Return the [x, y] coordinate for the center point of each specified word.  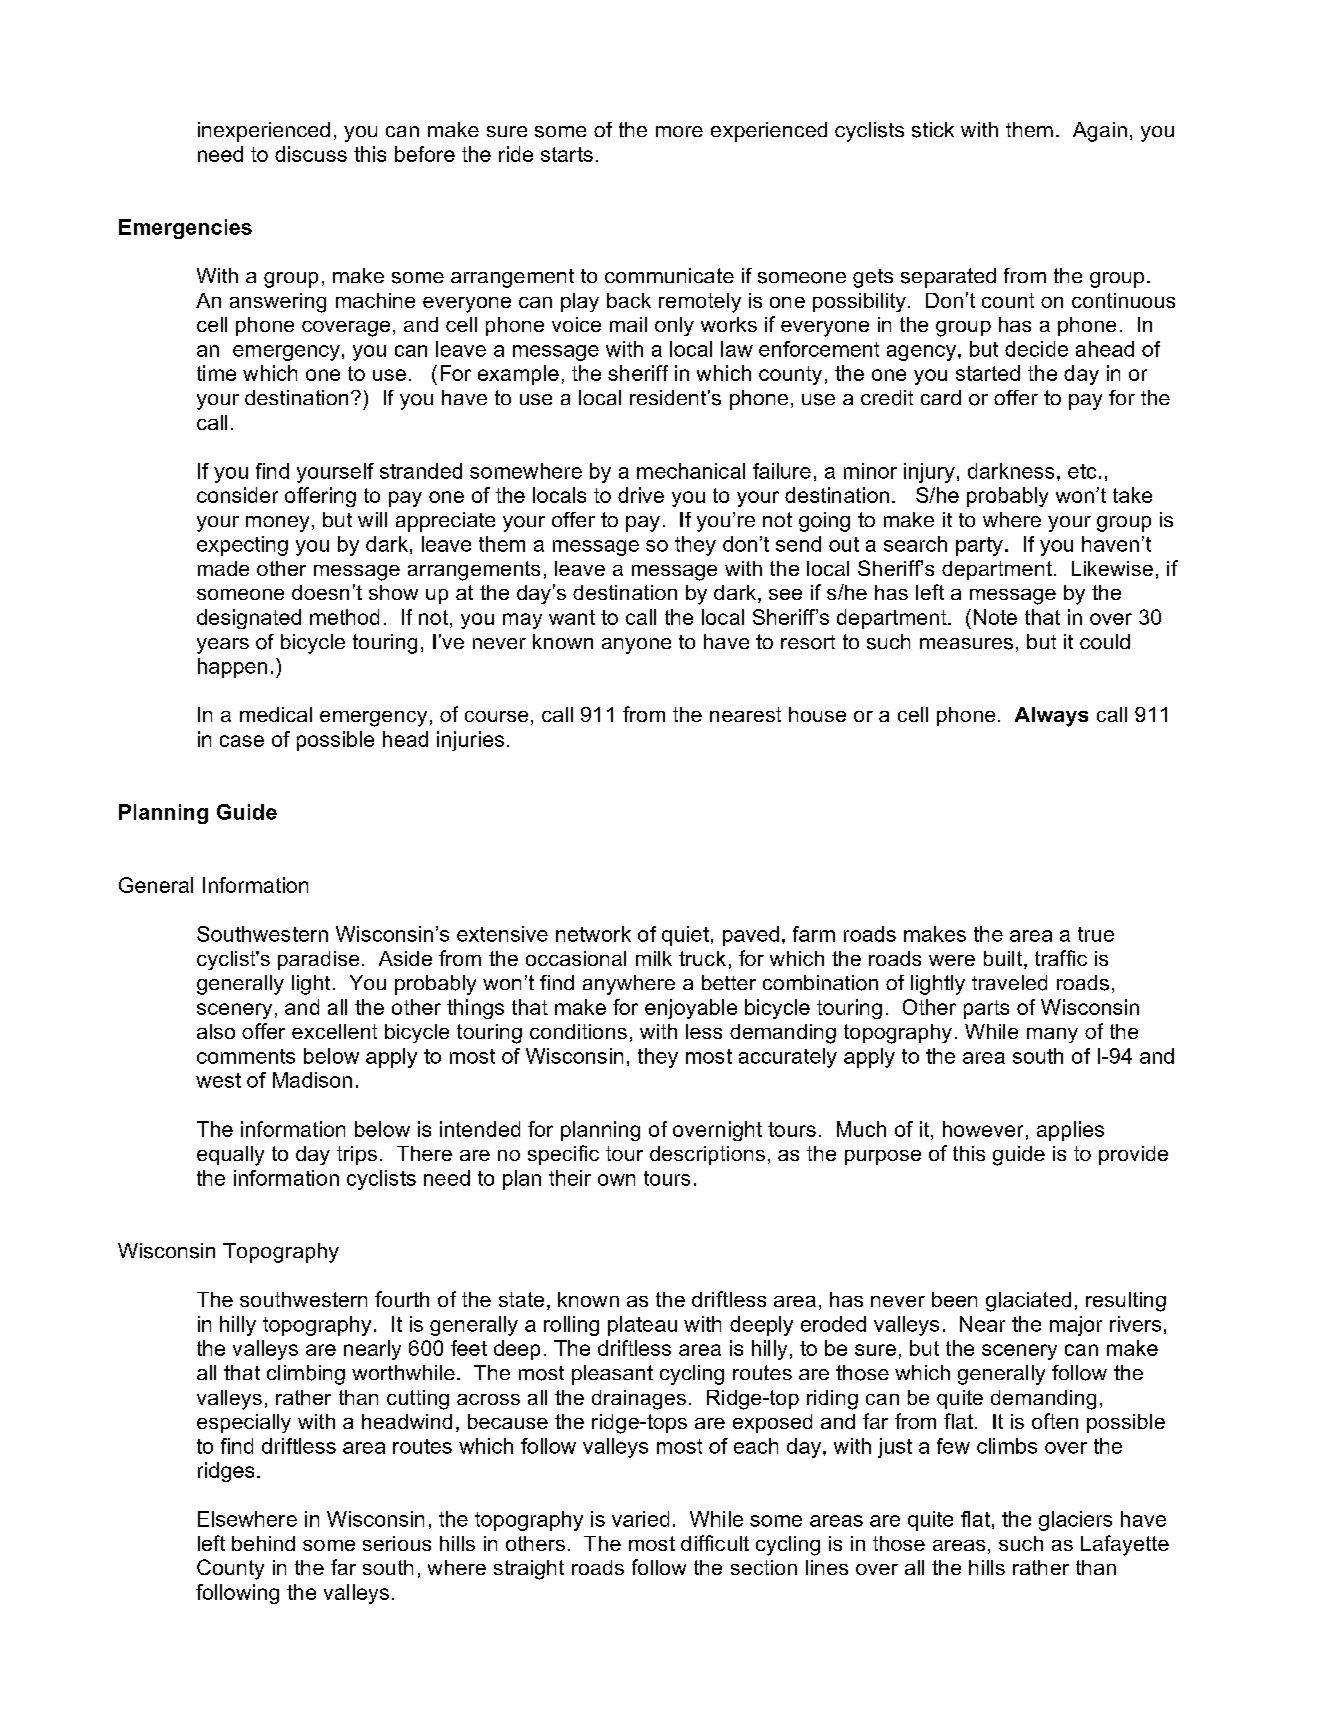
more [679, 131]
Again [1100, 132]
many [1052, 1035]
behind [263, 1543]
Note [995, 617]
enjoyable [691, 1009]
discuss [311, 154]
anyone [636, 646]
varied [640, 1519]
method [344, 617]
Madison [312, 1080]
